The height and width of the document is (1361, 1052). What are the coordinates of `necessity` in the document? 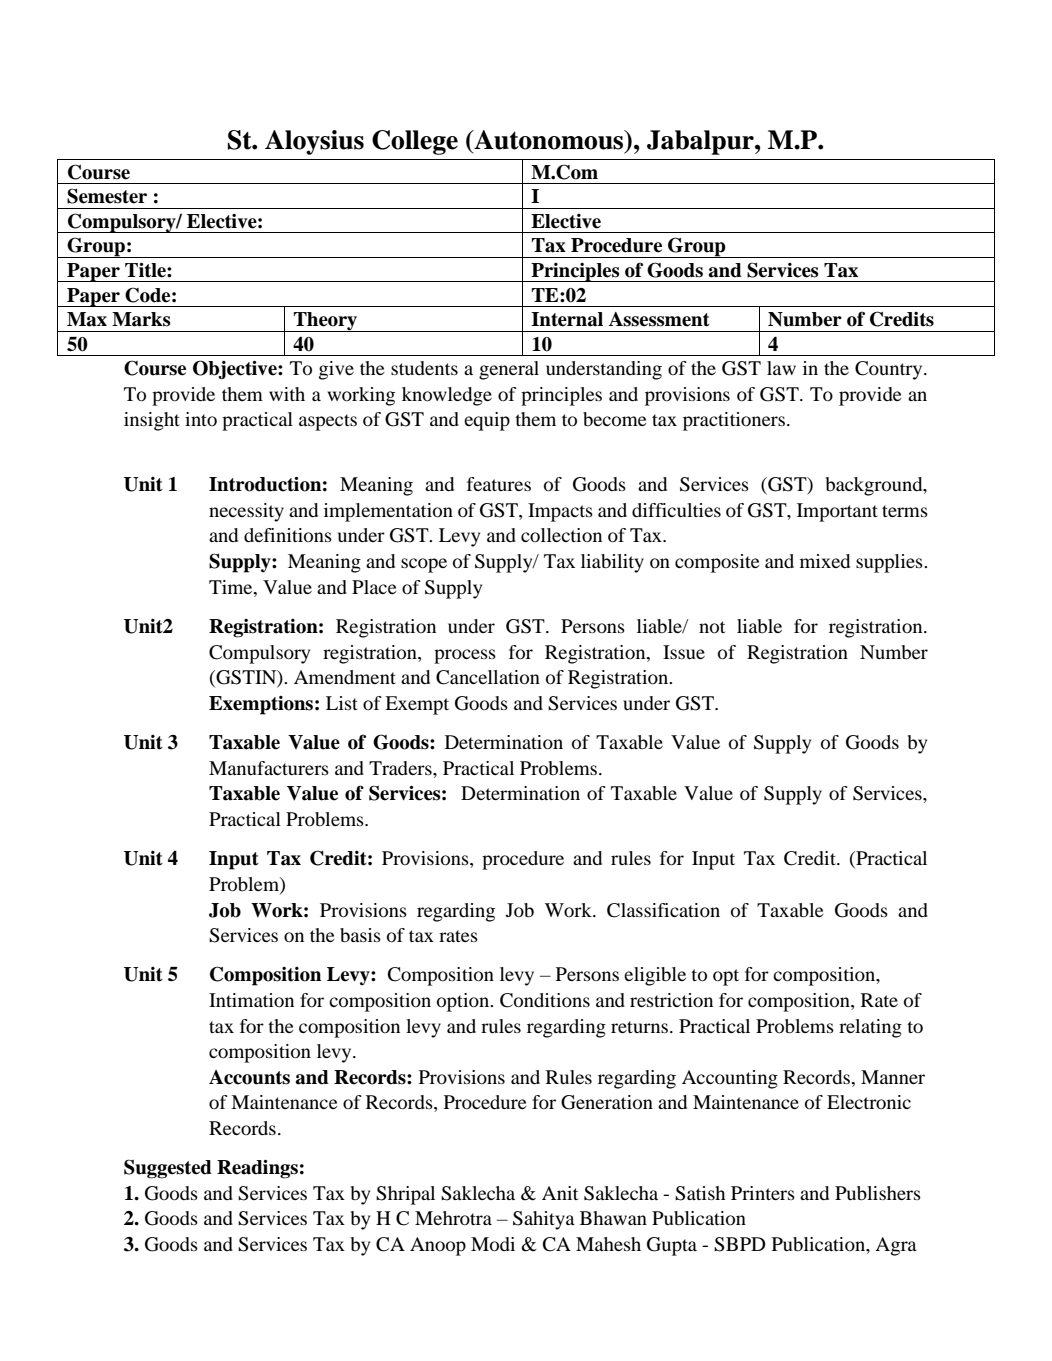 It's located at (246, 512).
